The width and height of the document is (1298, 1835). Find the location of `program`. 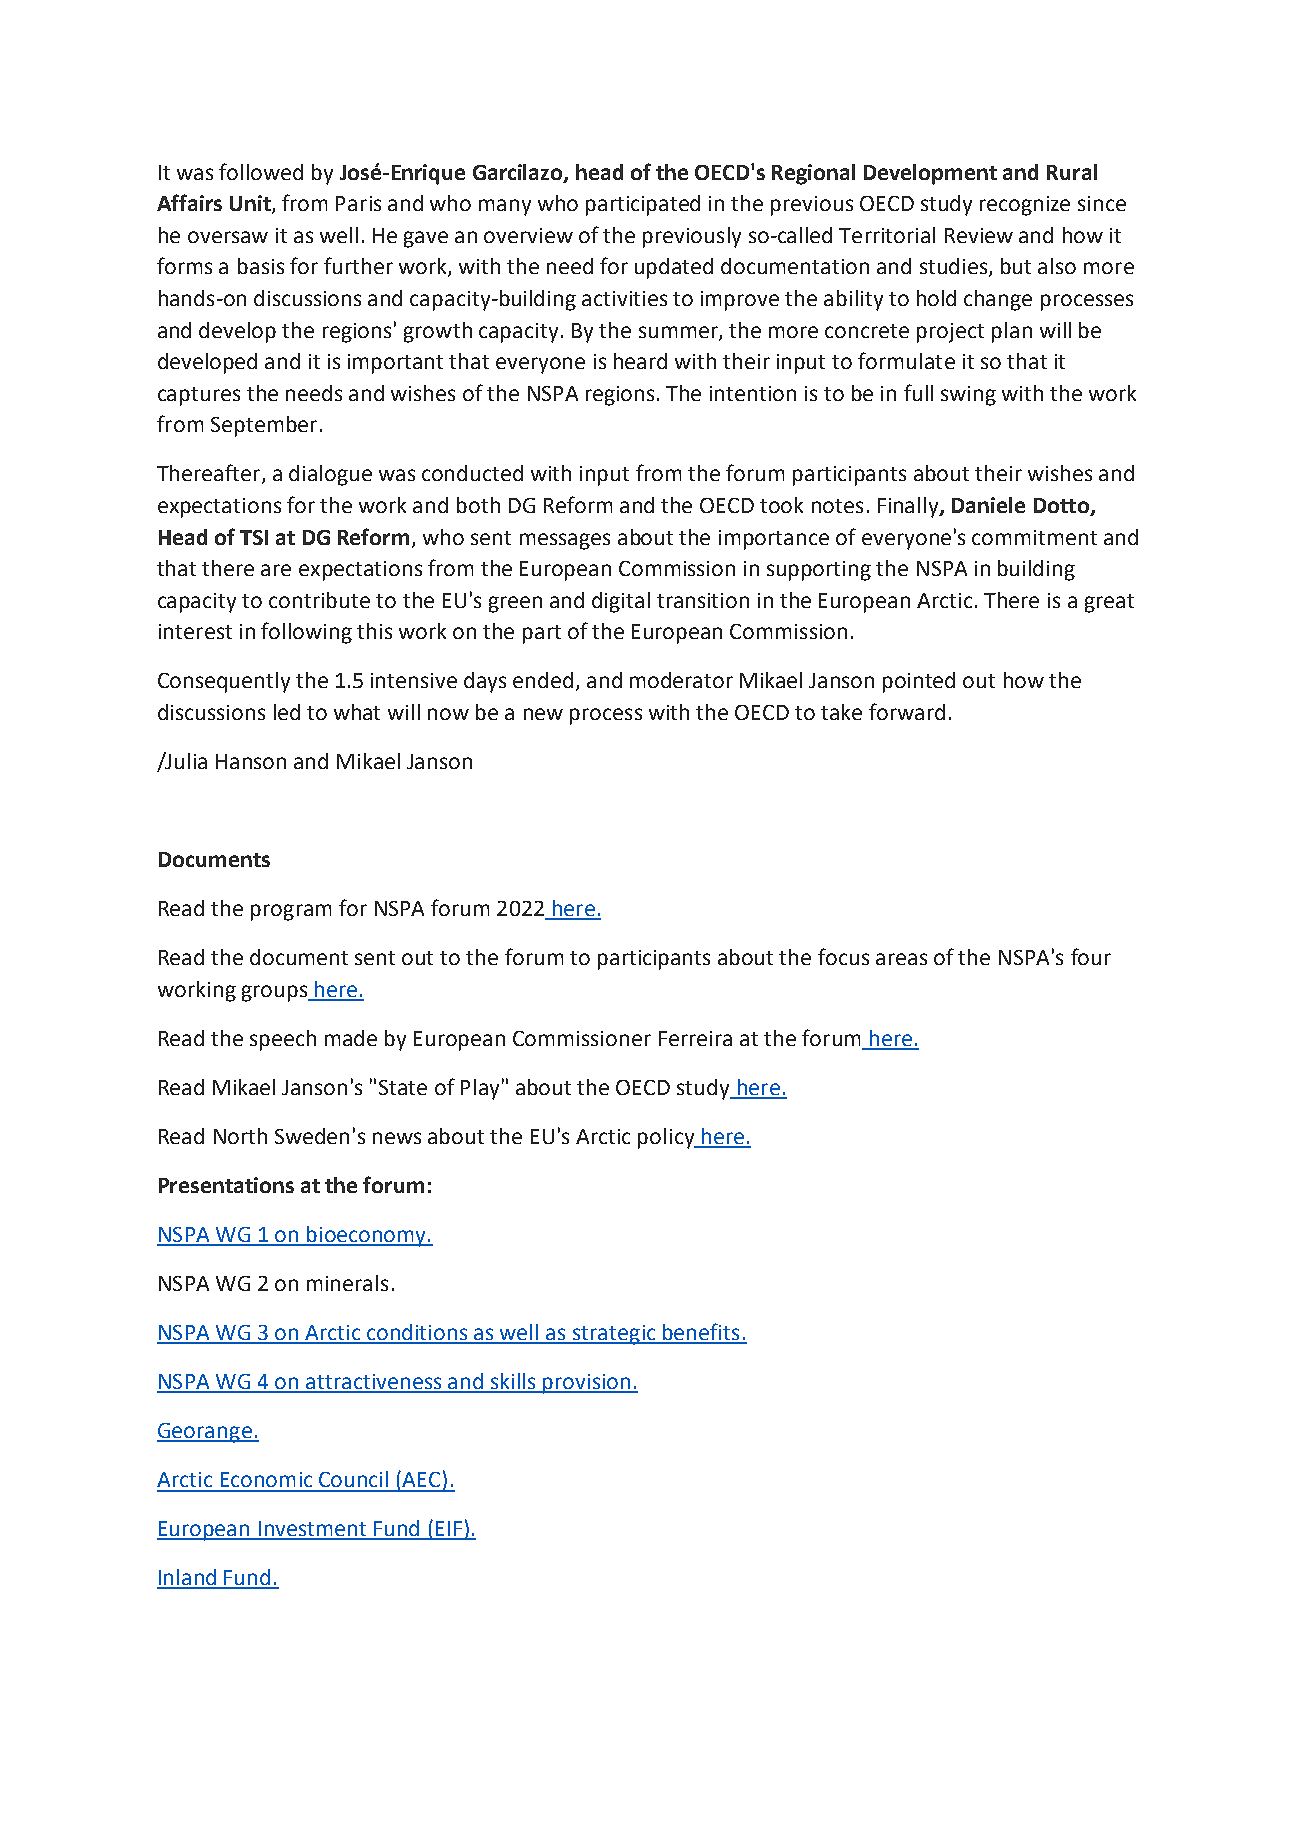

program is located at coordinates (291, 912).
